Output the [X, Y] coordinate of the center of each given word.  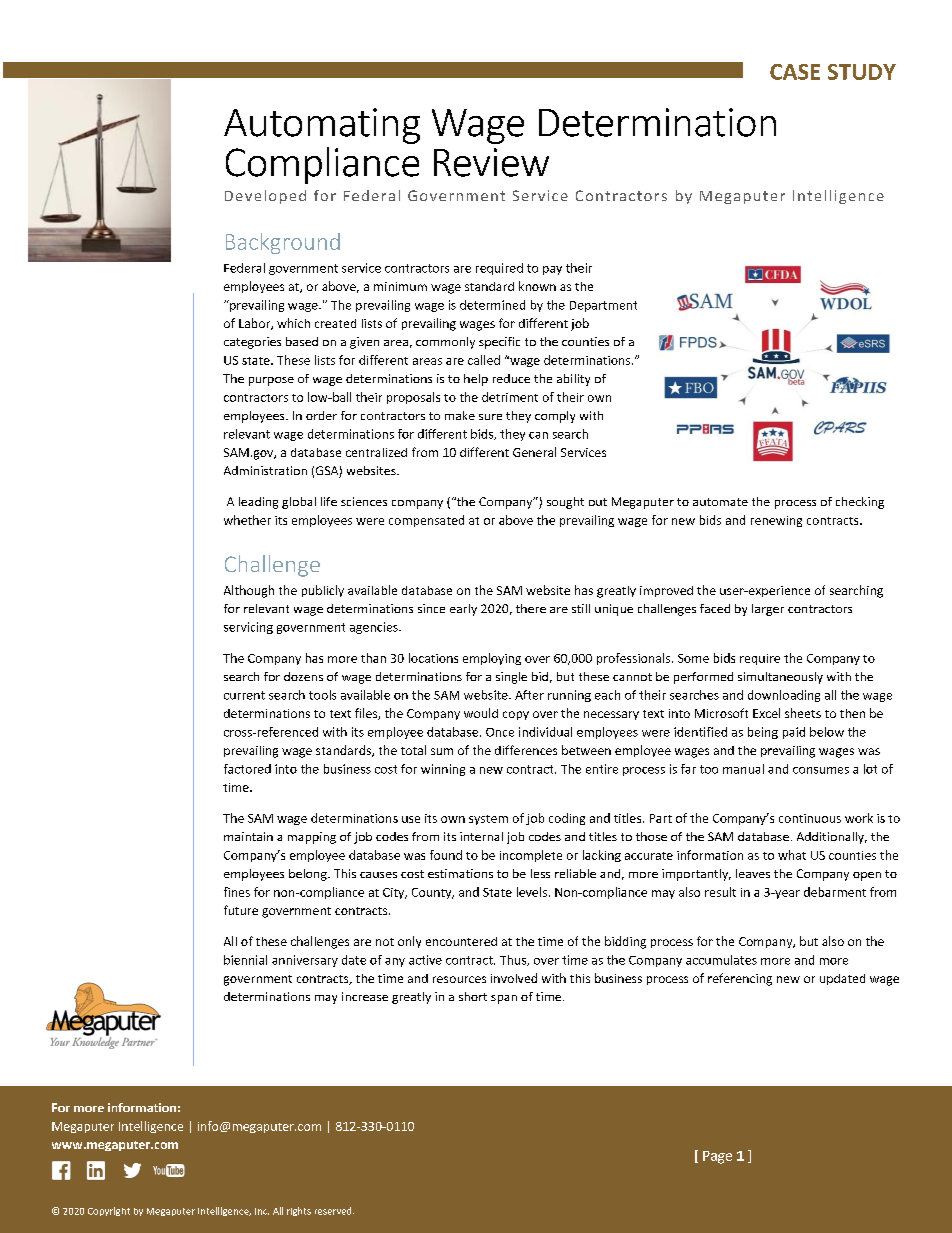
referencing [740, 979]
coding [567, 819]
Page [717, 1157]
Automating [322, 126]
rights [299, 1211]
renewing [776, 521]
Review [491, 162]
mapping [312, 838]
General [534, 452]
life [329, 501]
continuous [810, 818]
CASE [795, 72]
